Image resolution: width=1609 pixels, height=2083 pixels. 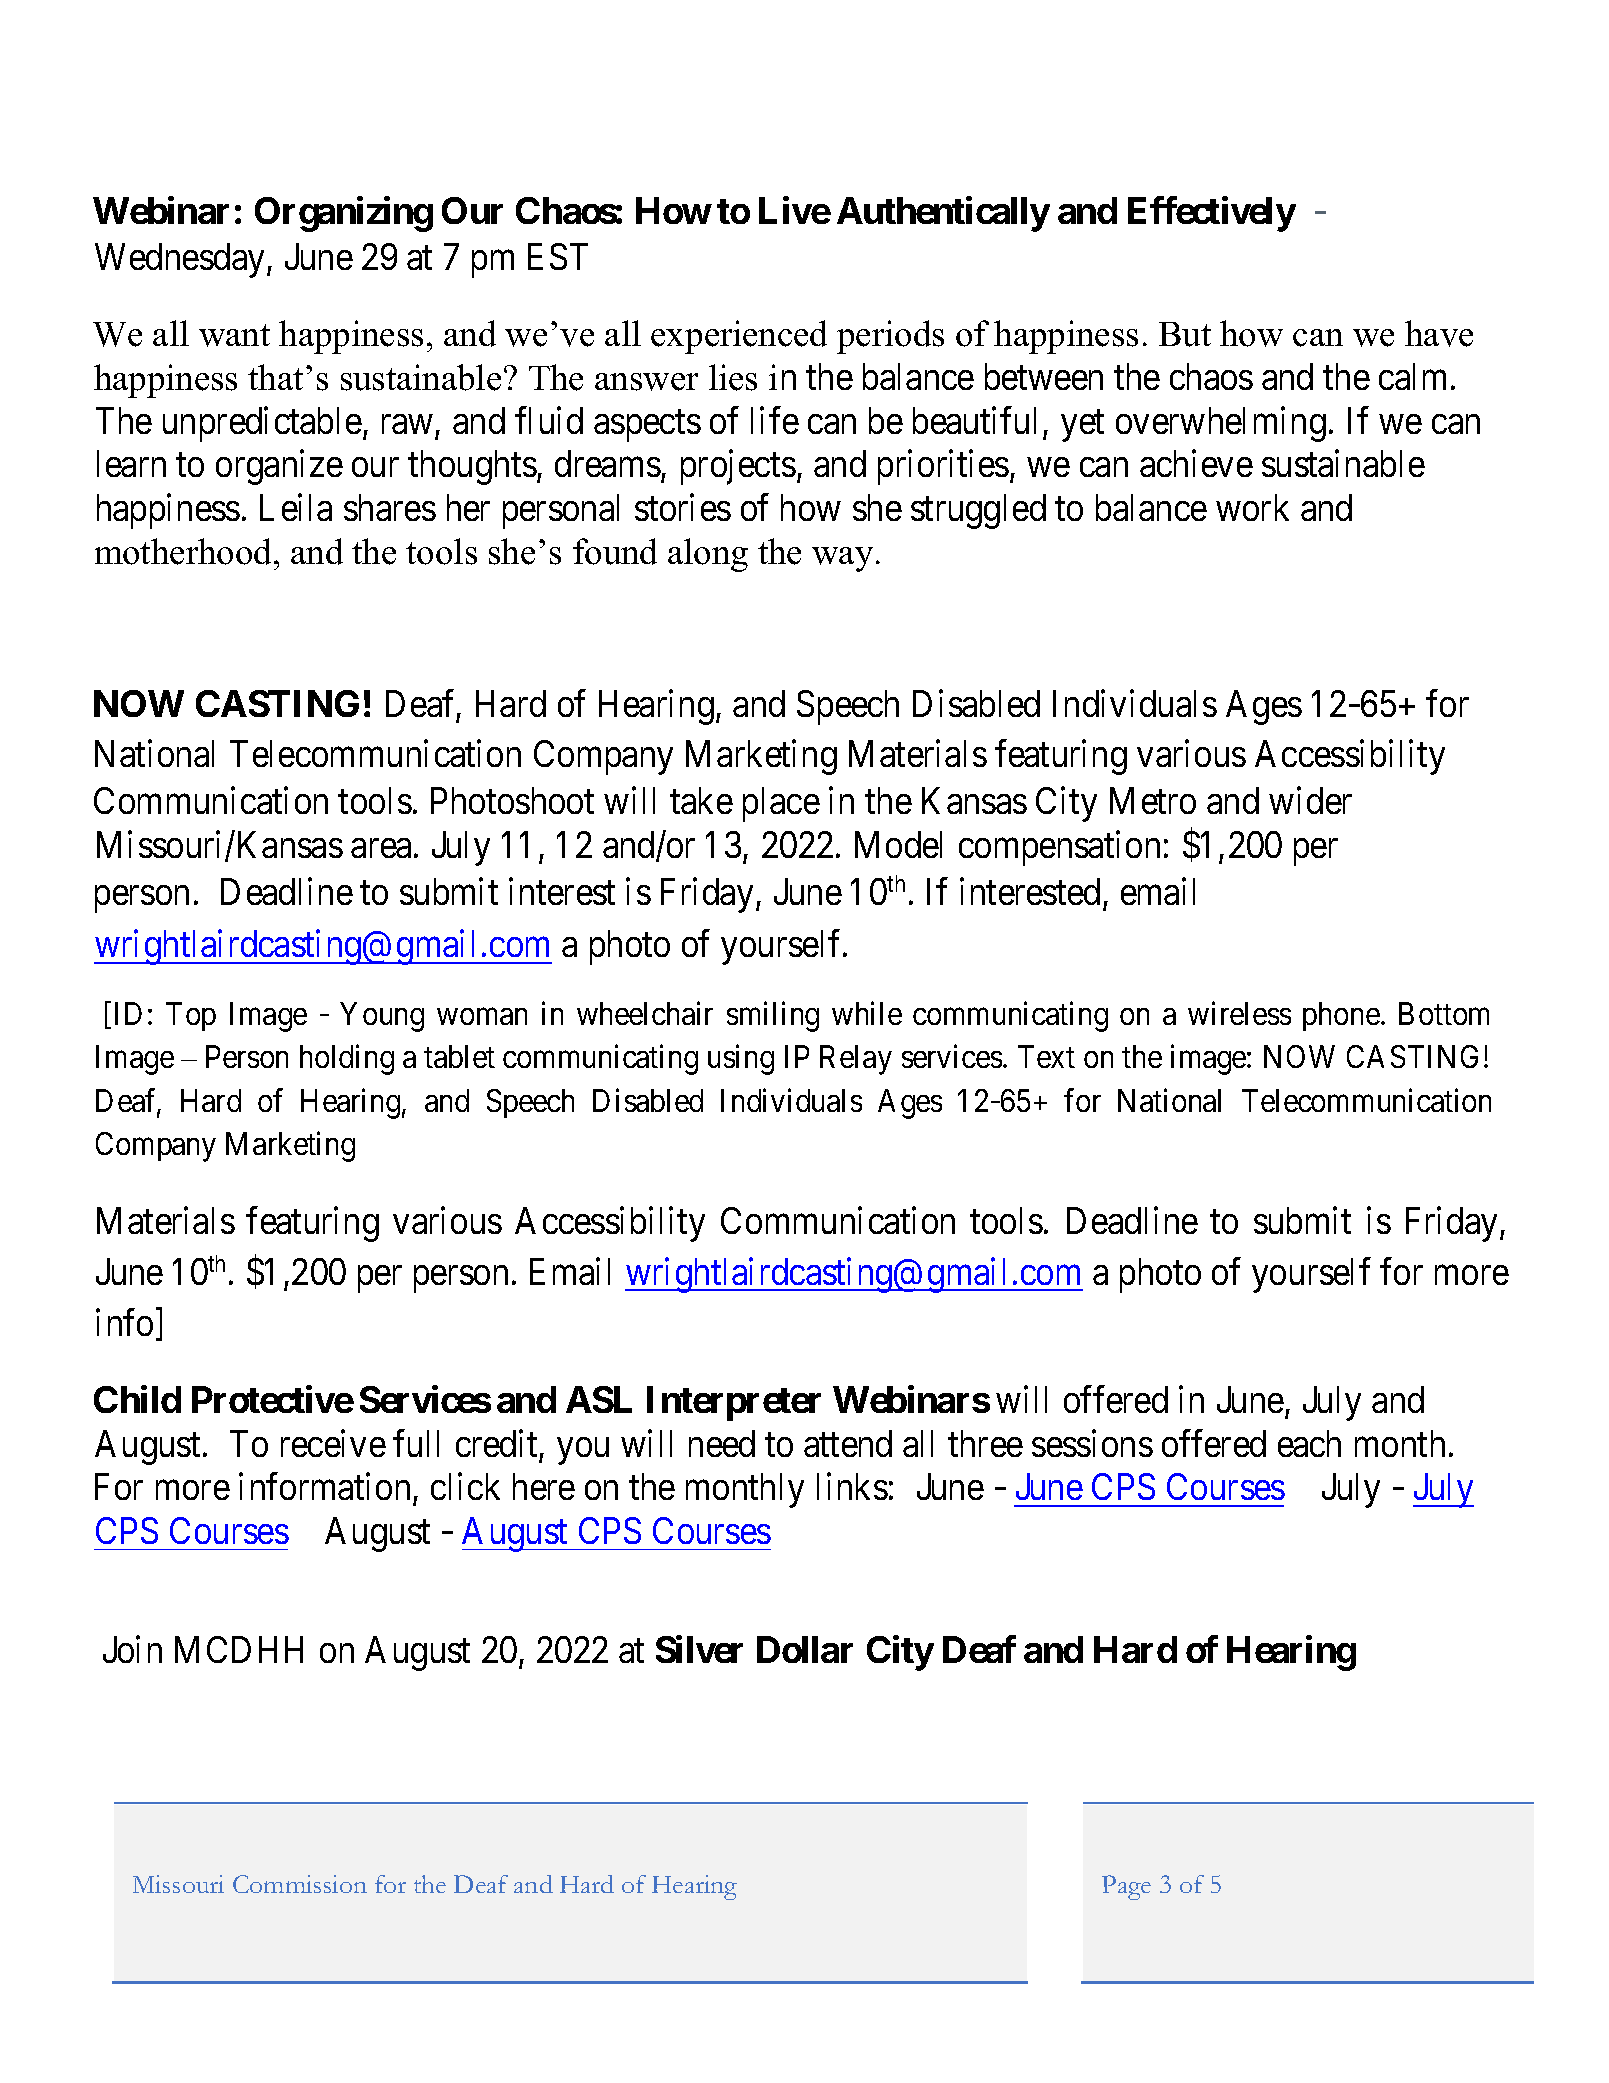 What do you see at coordinates (805, 1649) in the screenshot?
I see `Dollar` at bounding box center [805, 1649].
